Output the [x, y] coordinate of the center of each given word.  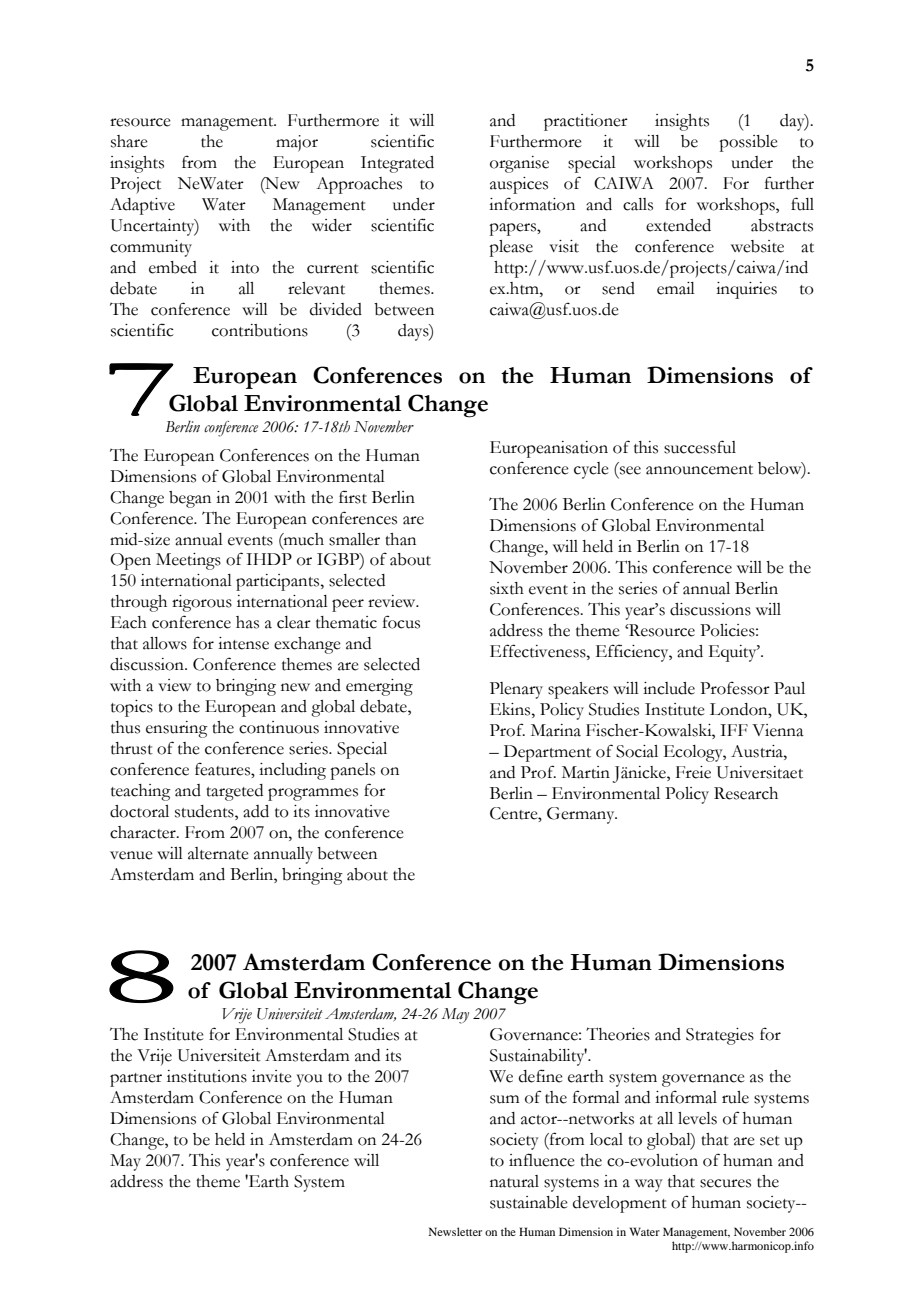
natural [514, 1181]
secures [725, 1183]
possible [748, 143]
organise [519, 164]
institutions [207, 1076]
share [129, 141]
